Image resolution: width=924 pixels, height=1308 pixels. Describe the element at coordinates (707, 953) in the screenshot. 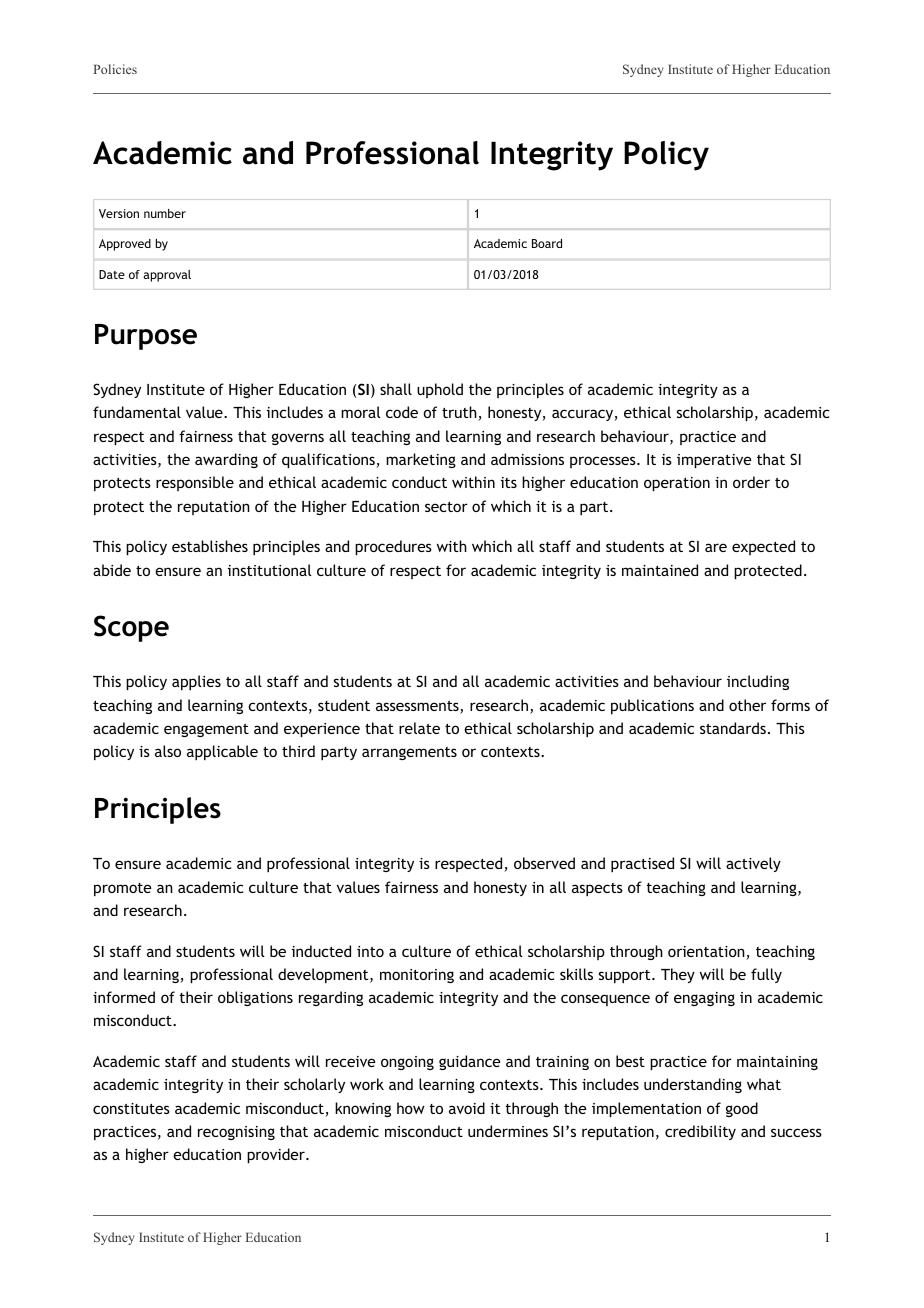

I see `orientation` at that location.
